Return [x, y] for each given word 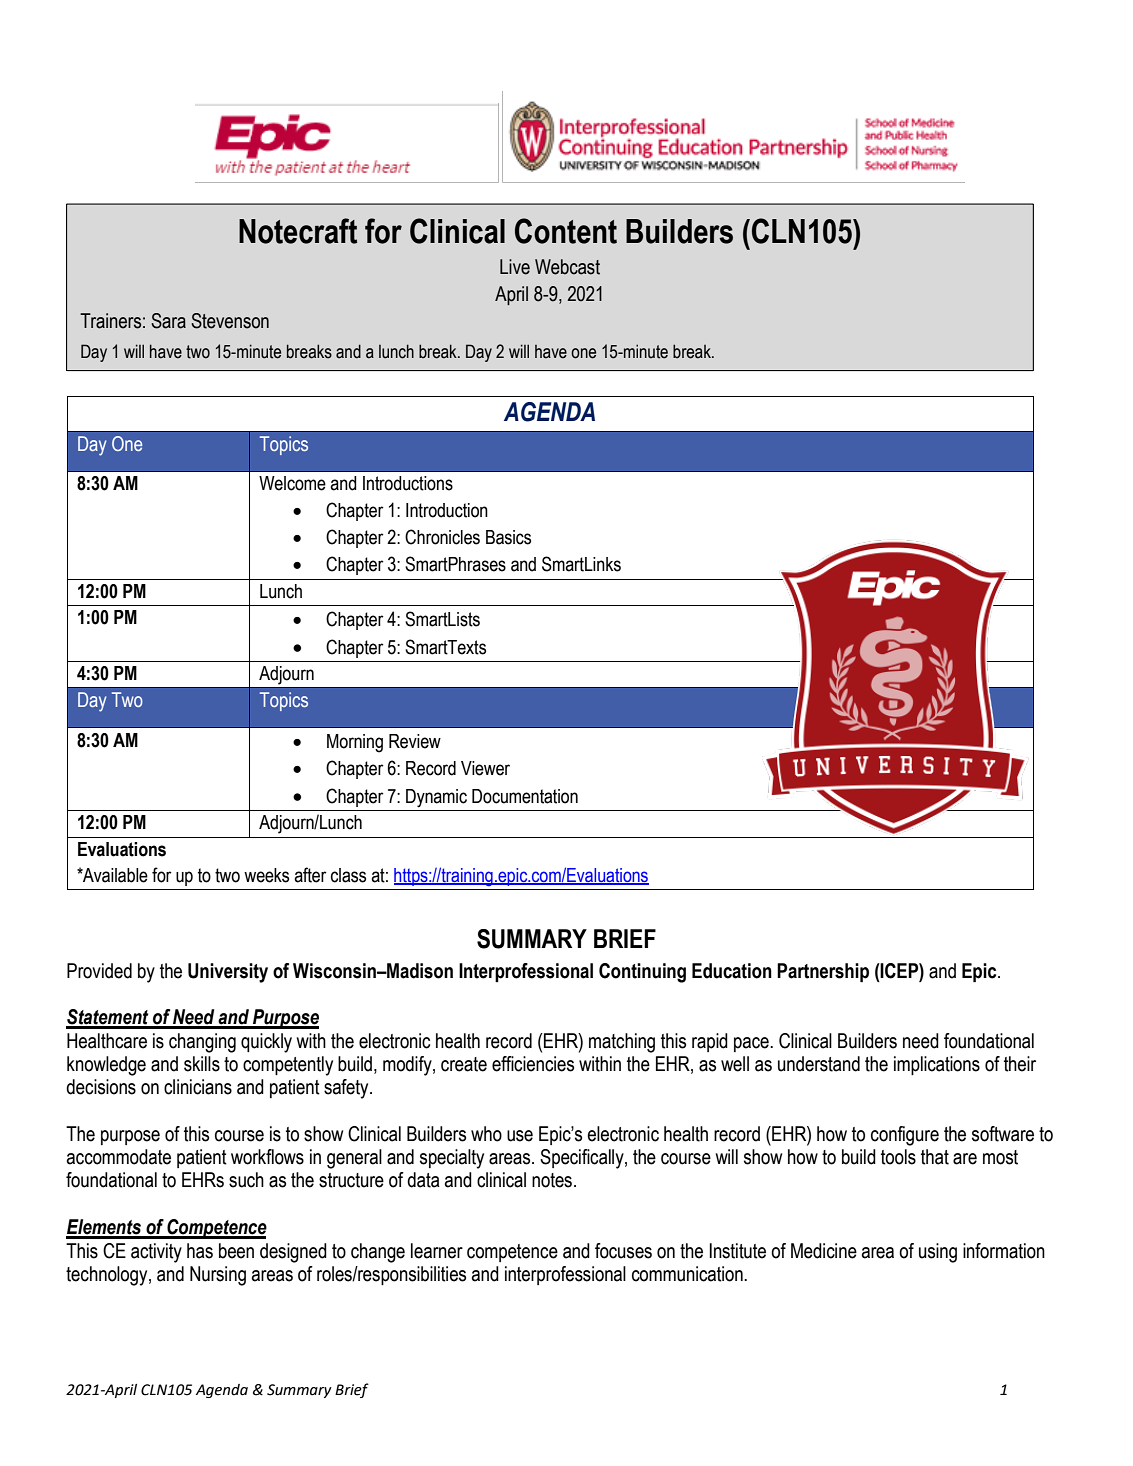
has [200, 1251]
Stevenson [230, 321]
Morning [355, 743]
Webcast [567, 267]
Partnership [823, 972]
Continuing [642, 973]
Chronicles [442, 537]
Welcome [292, 483]
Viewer [485, 768]
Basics [508, 537]
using [938, 1253]
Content [566, 231]
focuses [623, 1251]
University [228, 973]
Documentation [525, 796]
